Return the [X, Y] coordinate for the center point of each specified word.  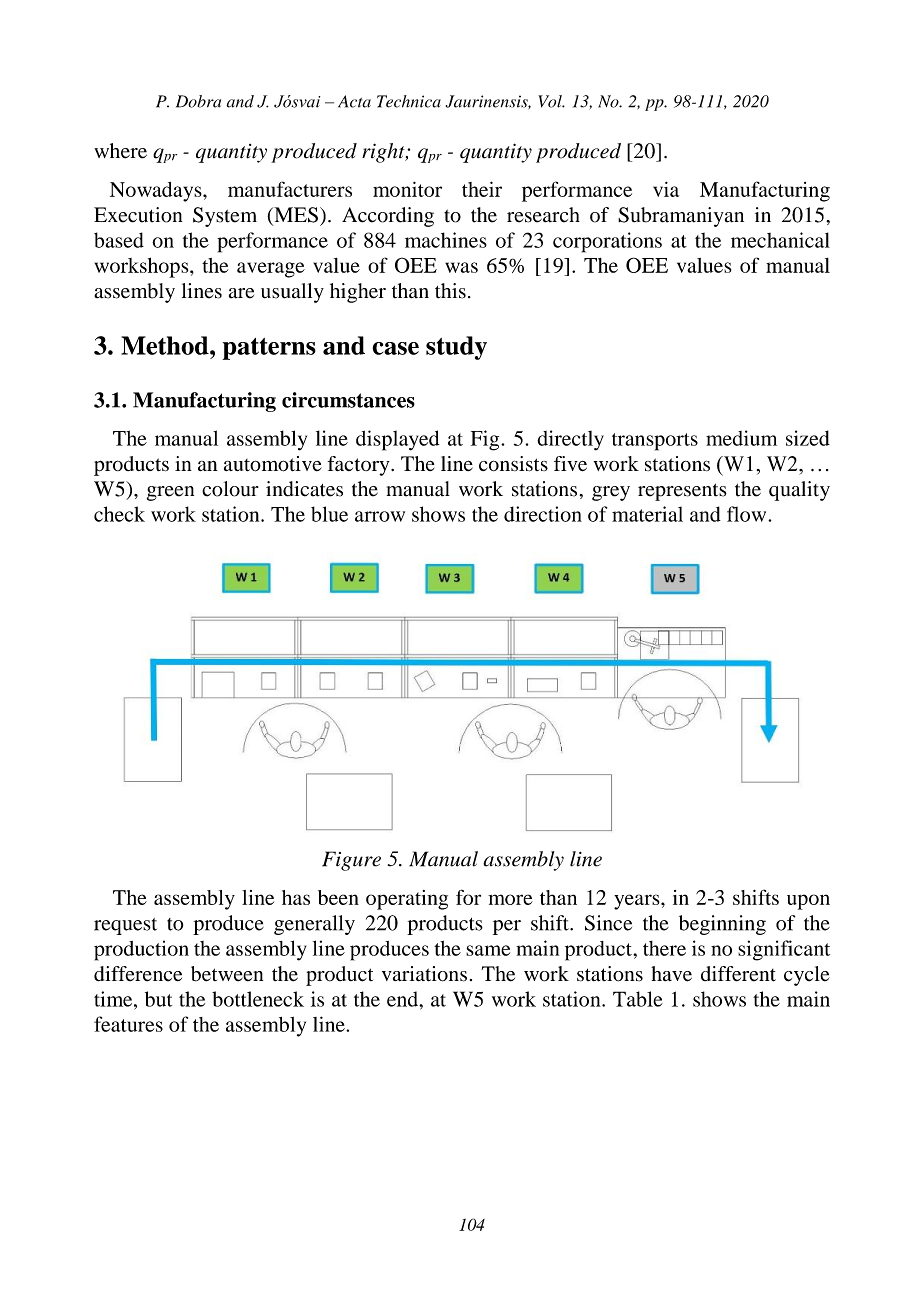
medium [741, 438]
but [158, 999]
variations [424, 974]
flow [748, 514]
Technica [409, 101]
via [666, 189]
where [120, 151]
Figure [351, 861]
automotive [273, 464]
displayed [397, 440]
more [510, 899]
